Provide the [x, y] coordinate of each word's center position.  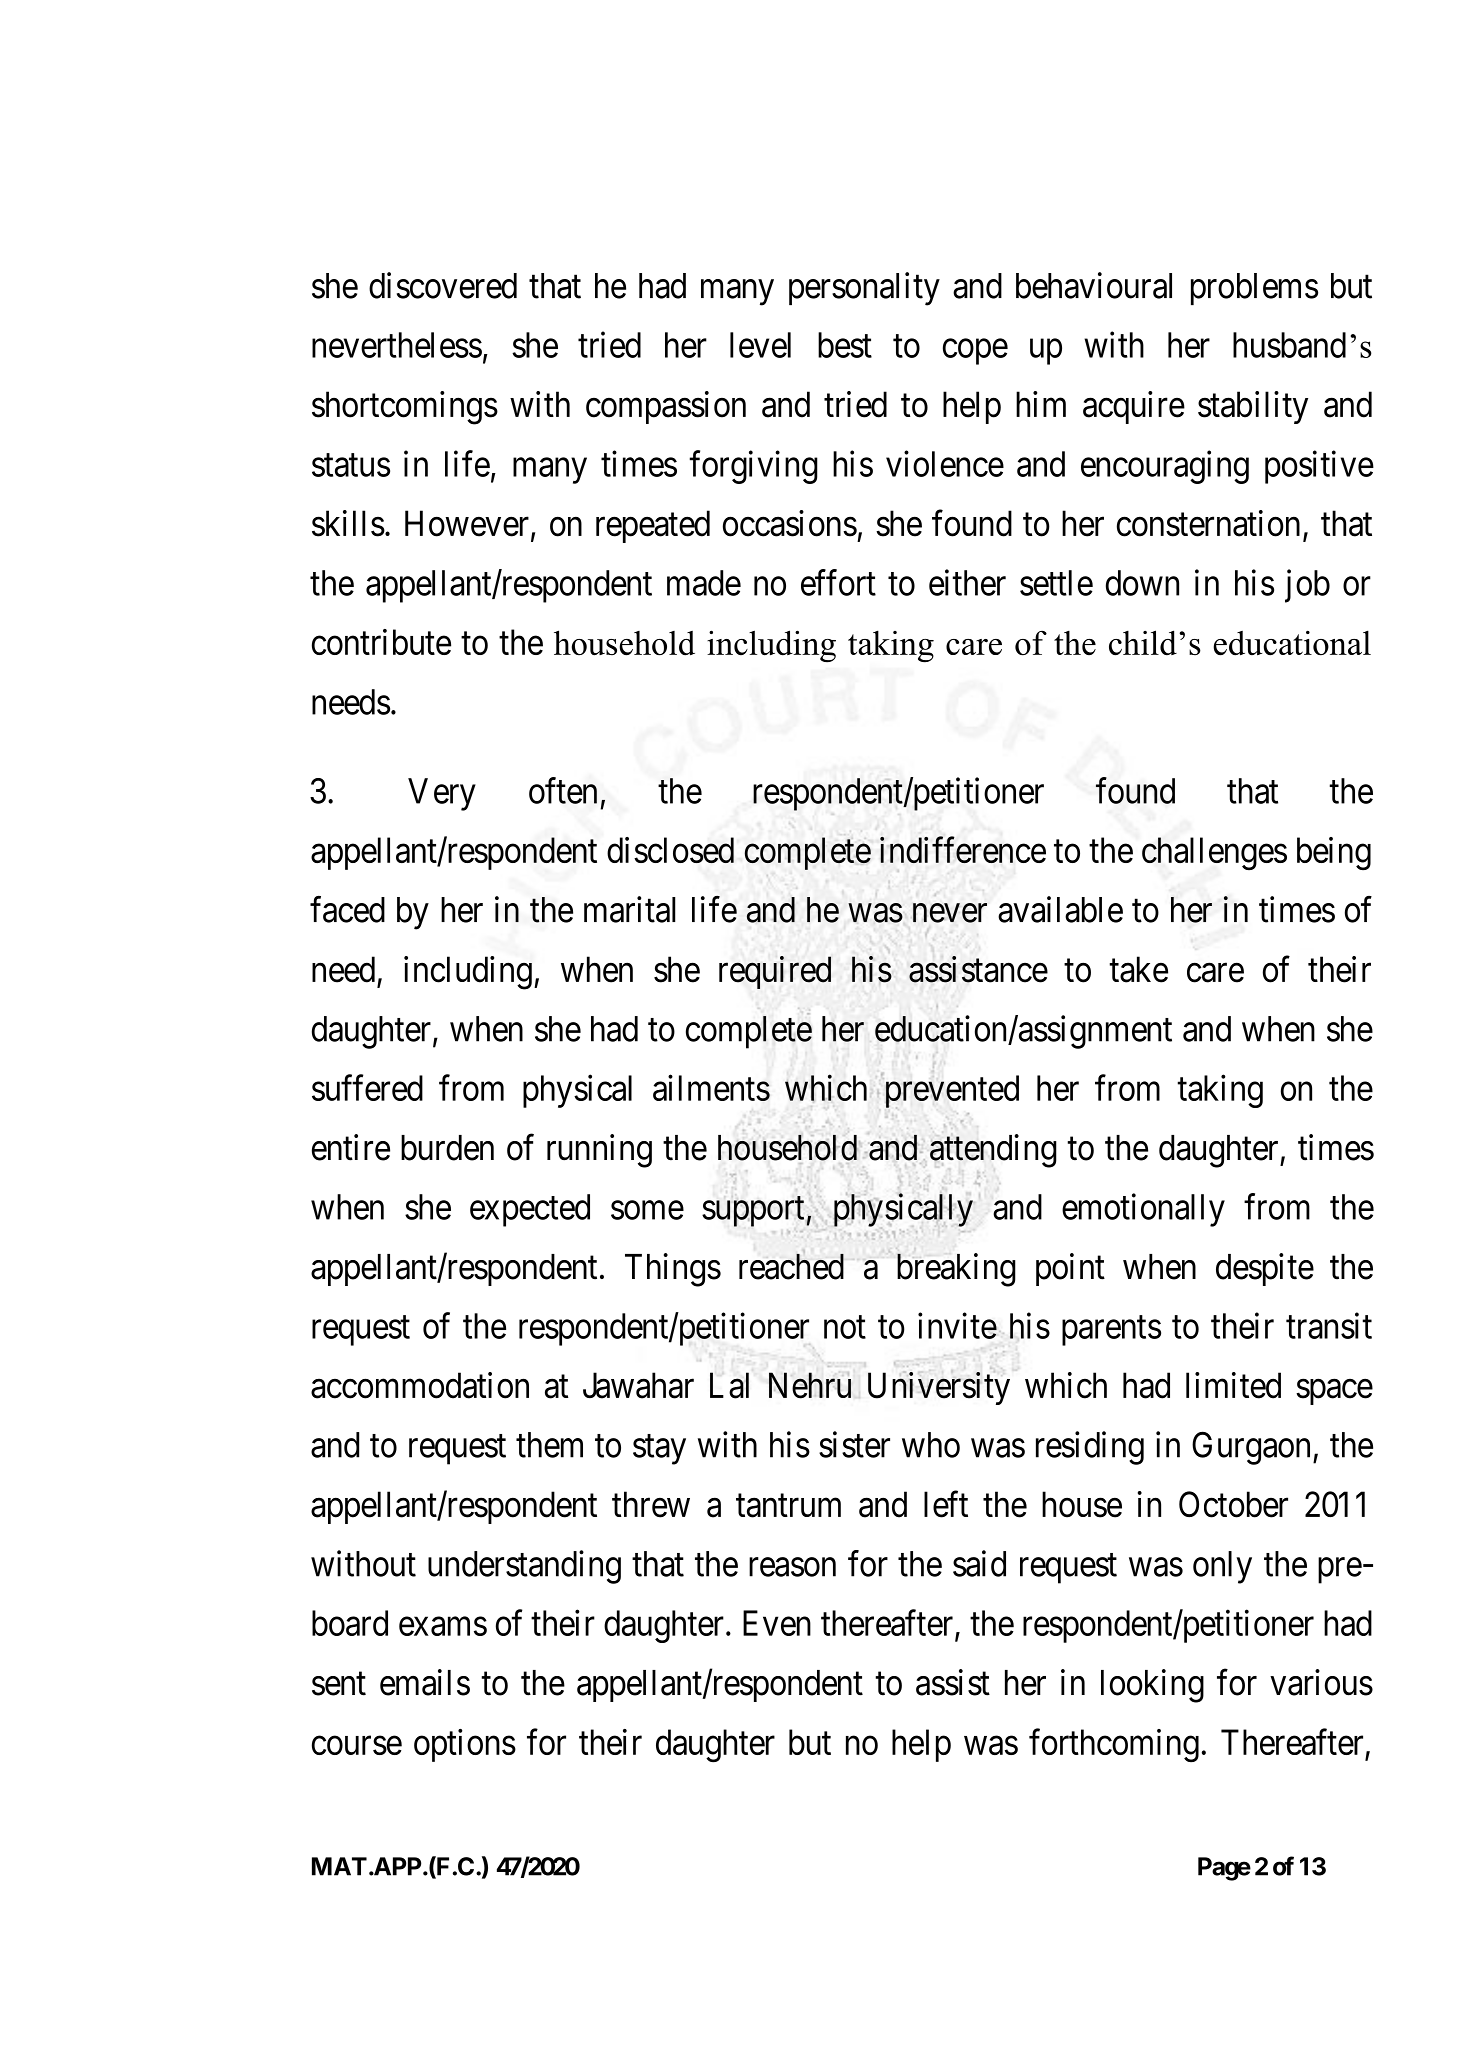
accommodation [420, 1385]
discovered [443, 285]
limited [1233, 1385]
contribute [381, 642]
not [845, 1327]
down [1142, 583]
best [845, 345]
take [1138, 969]
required [775, 972]
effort [838, 582]
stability [1253, 407]
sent [339, 1684]
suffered [367, 1087]
